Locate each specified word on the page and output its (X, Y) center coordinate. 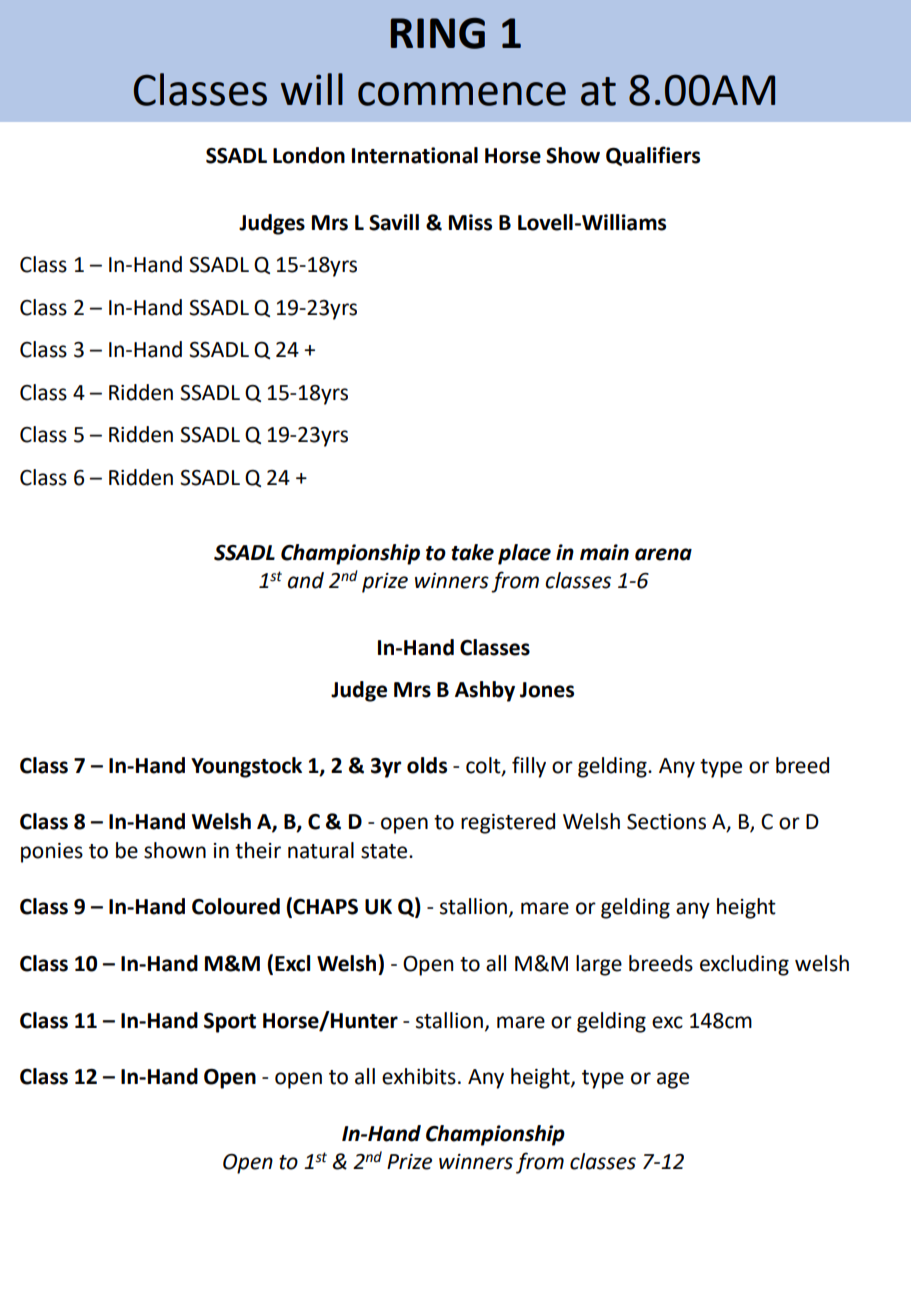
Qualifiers (653, 156)
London (309, 155)
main (604, 552)
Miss (470, 222)
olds (427, 765)
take (472, 552)
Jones (547, 690)
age (673, 1080)
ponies (52, 853)
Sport (230, 1023)
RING (438, 33)
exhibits (419, 1076)
